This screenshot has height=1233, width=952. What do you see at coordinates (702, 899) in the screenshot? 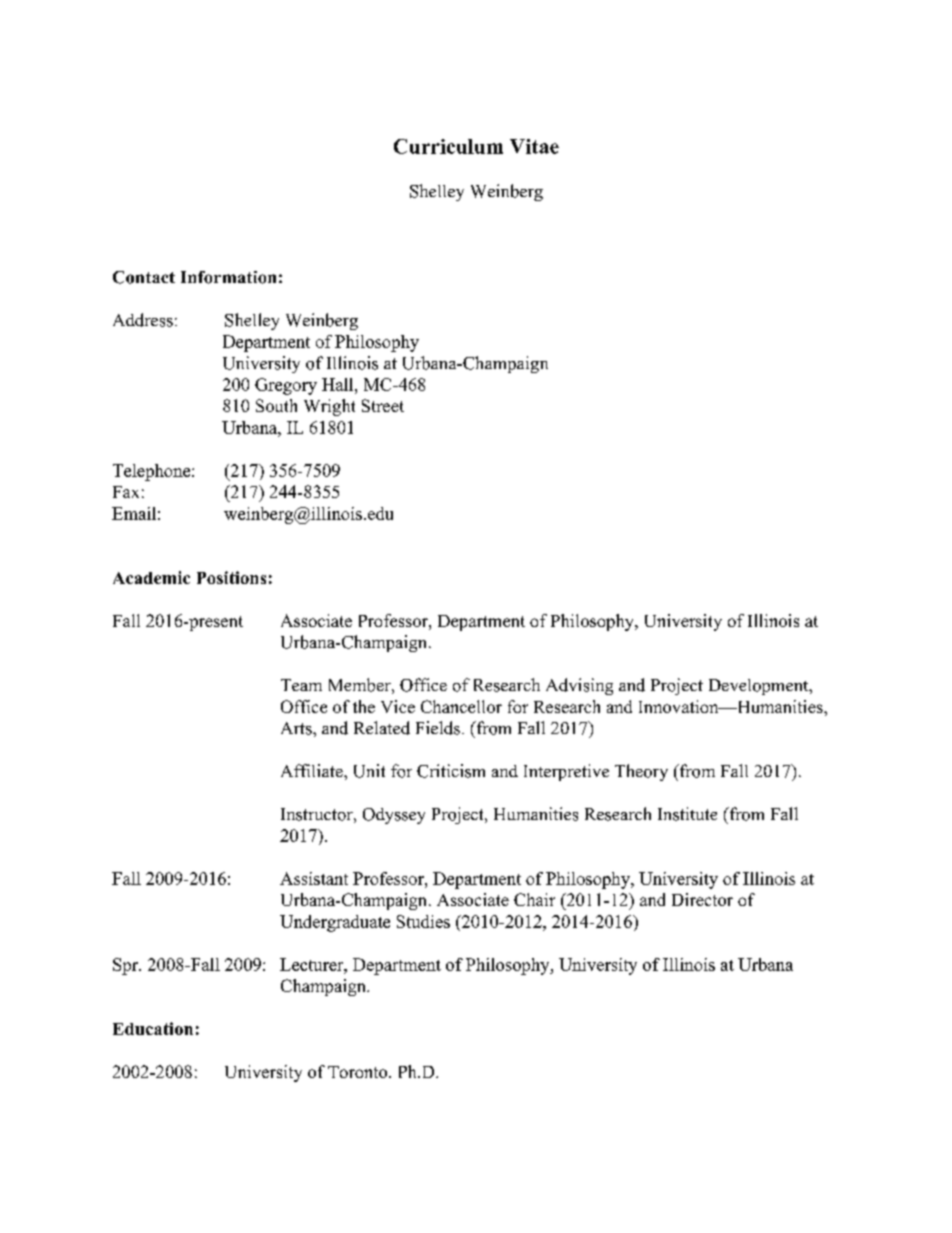
I see `Director` at bounding box center [702, 899].
